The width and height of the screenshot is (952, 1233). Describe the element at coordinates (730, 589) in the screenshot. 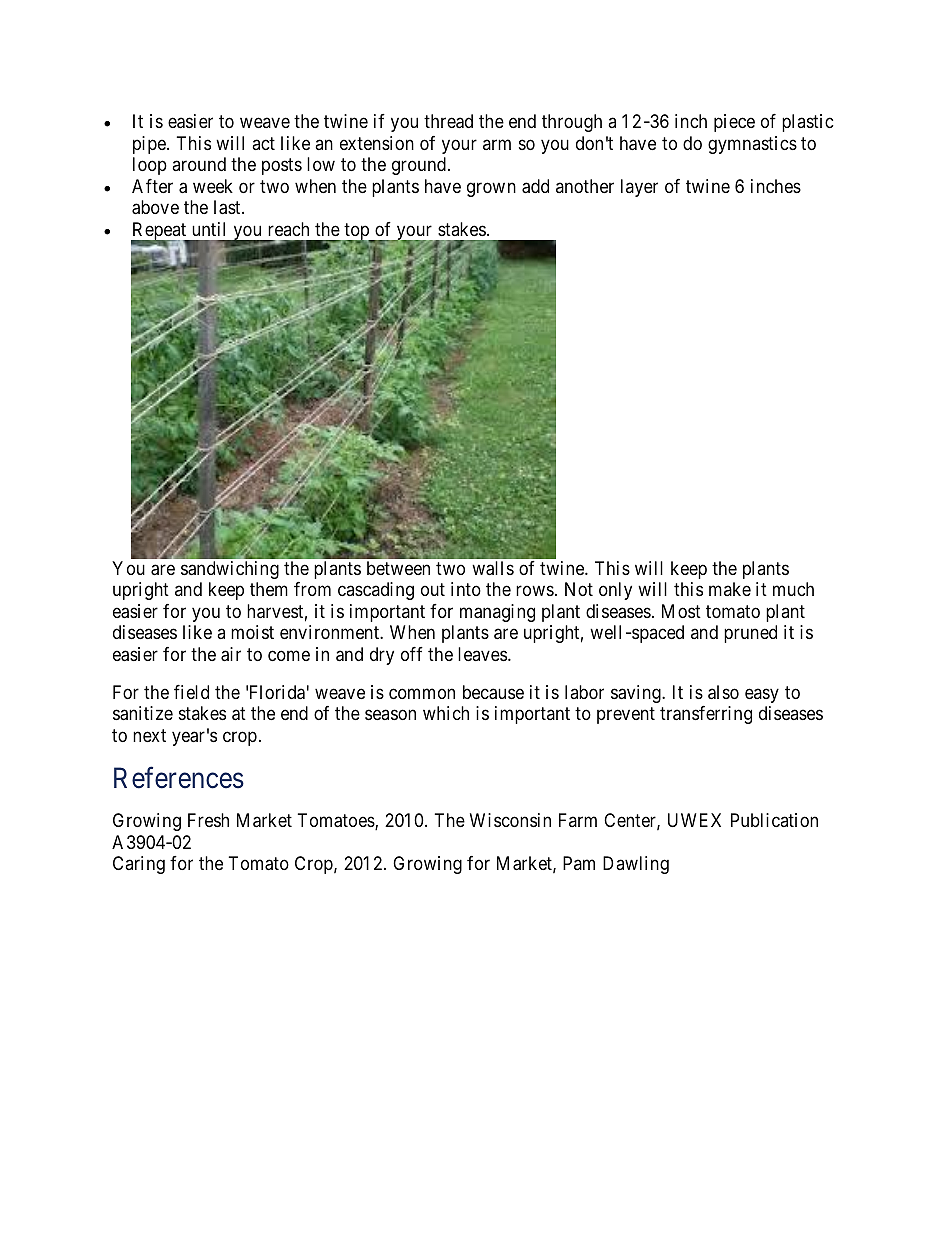

I see `make` at that location.
